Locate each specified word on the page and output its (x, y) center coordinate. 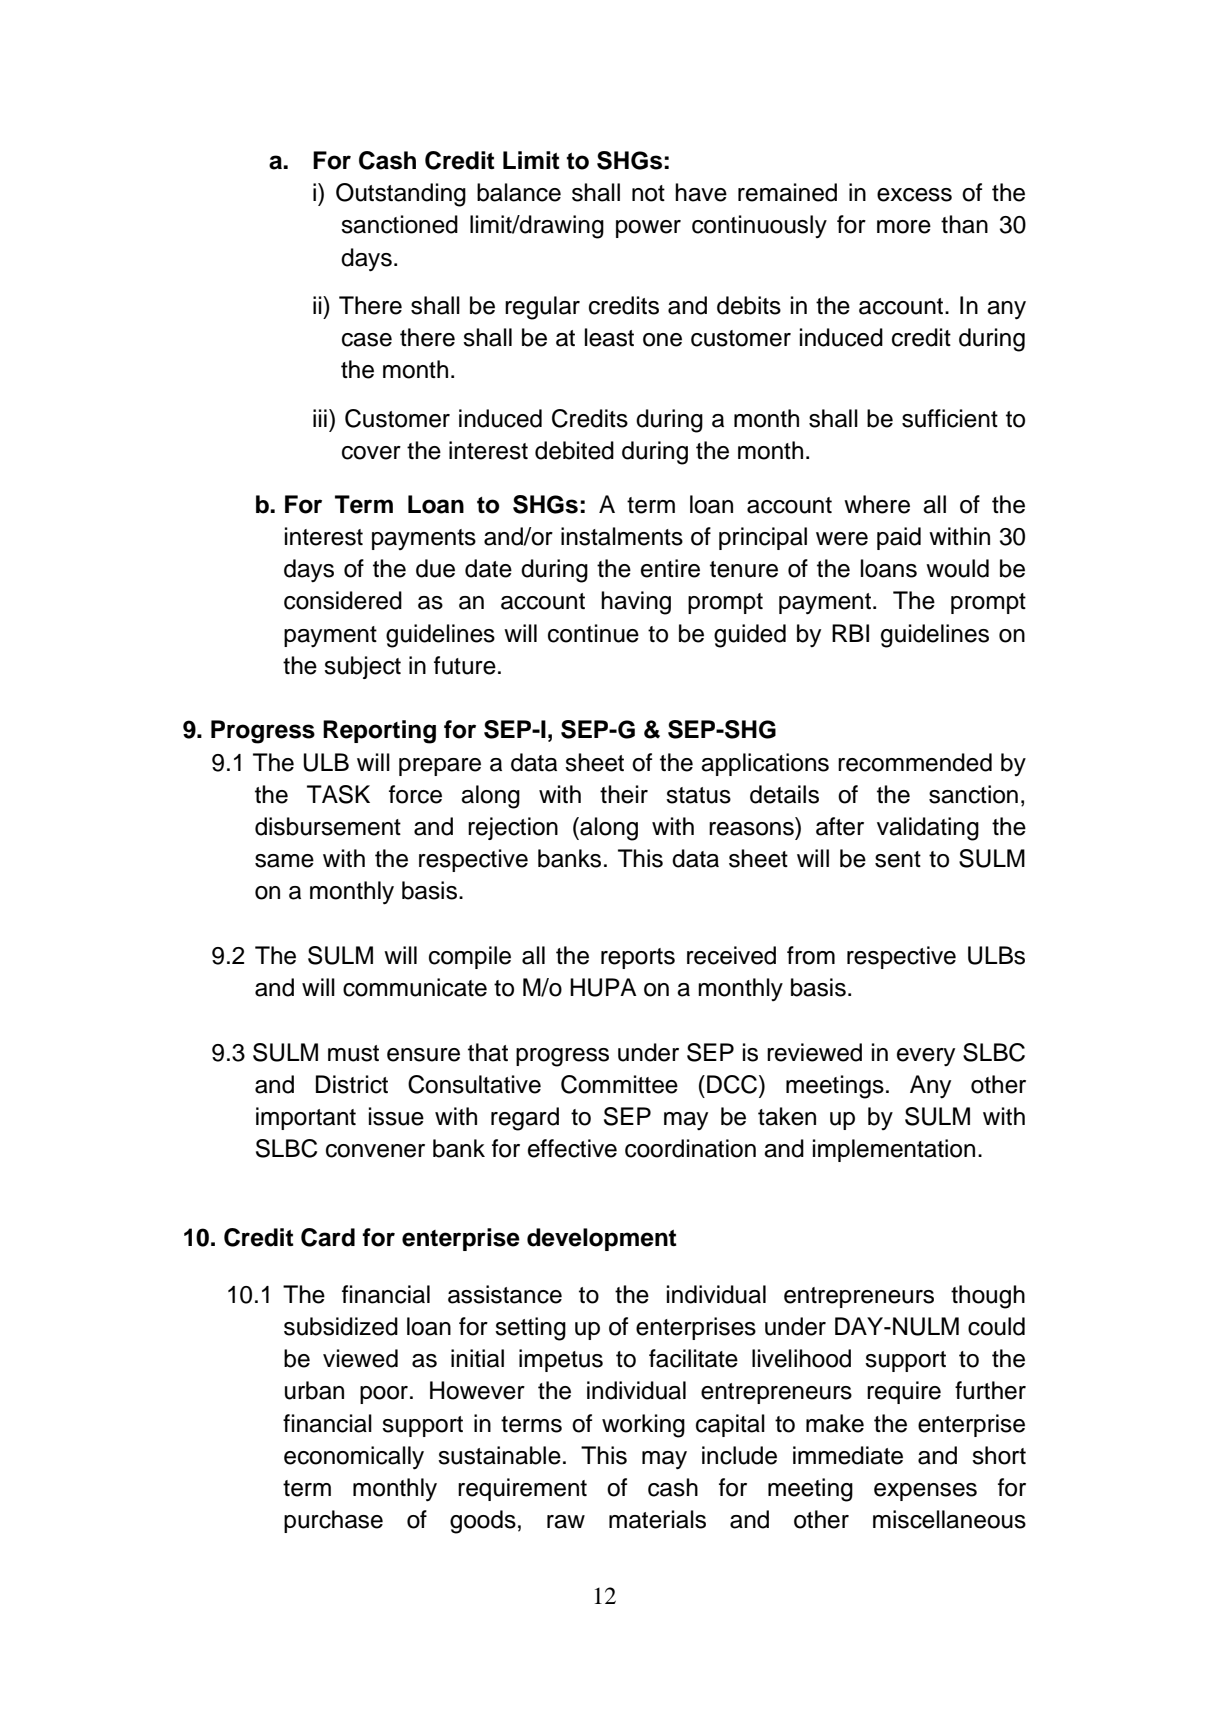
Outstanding (401, 195)
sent (898, 859)
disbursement (328, 826)
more (904, 227)
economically (354, 1458)
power (648, 229)
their (624, 794)
